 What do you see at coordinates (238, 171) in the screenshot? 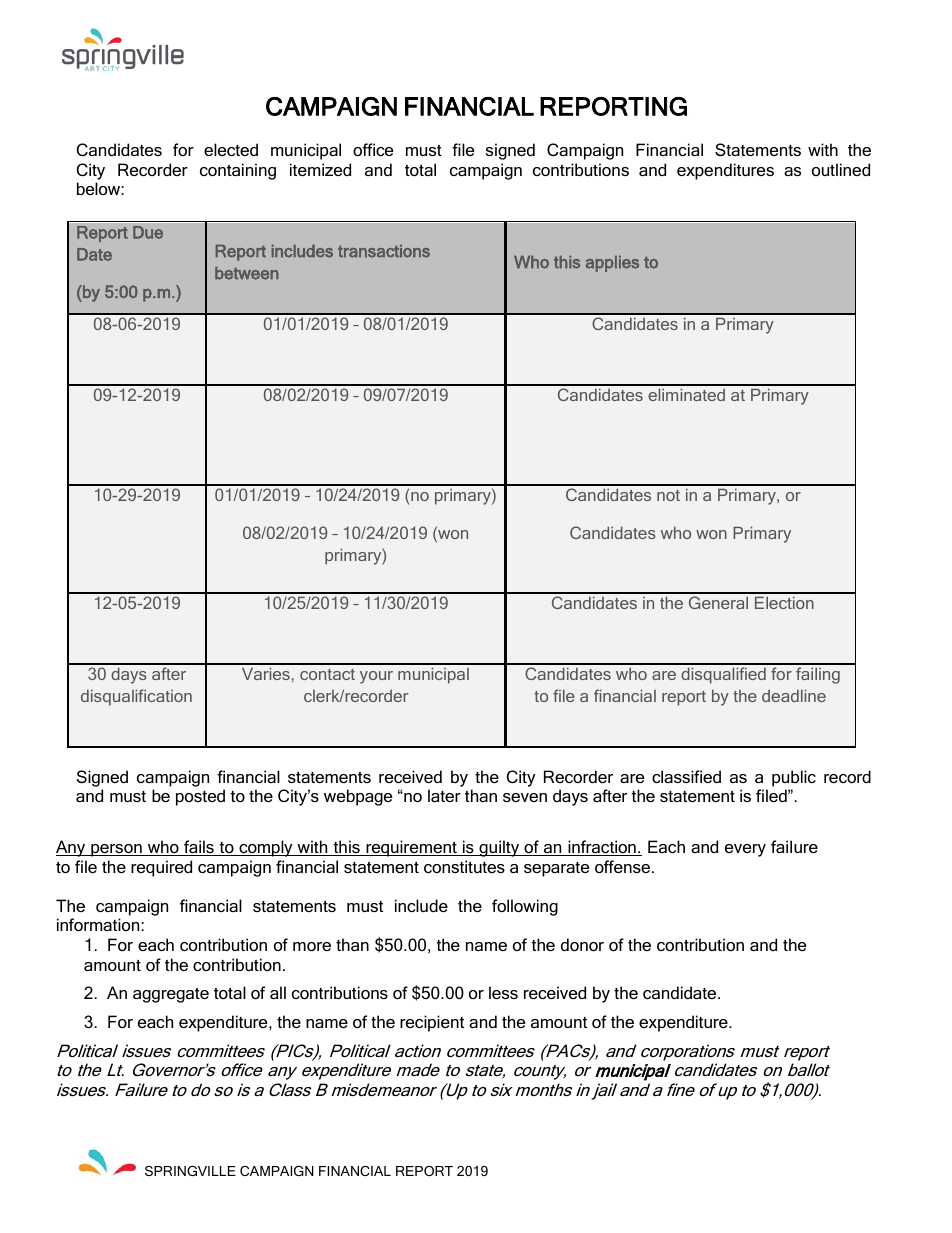
I see `containing` at bounding box center [238, 171].
